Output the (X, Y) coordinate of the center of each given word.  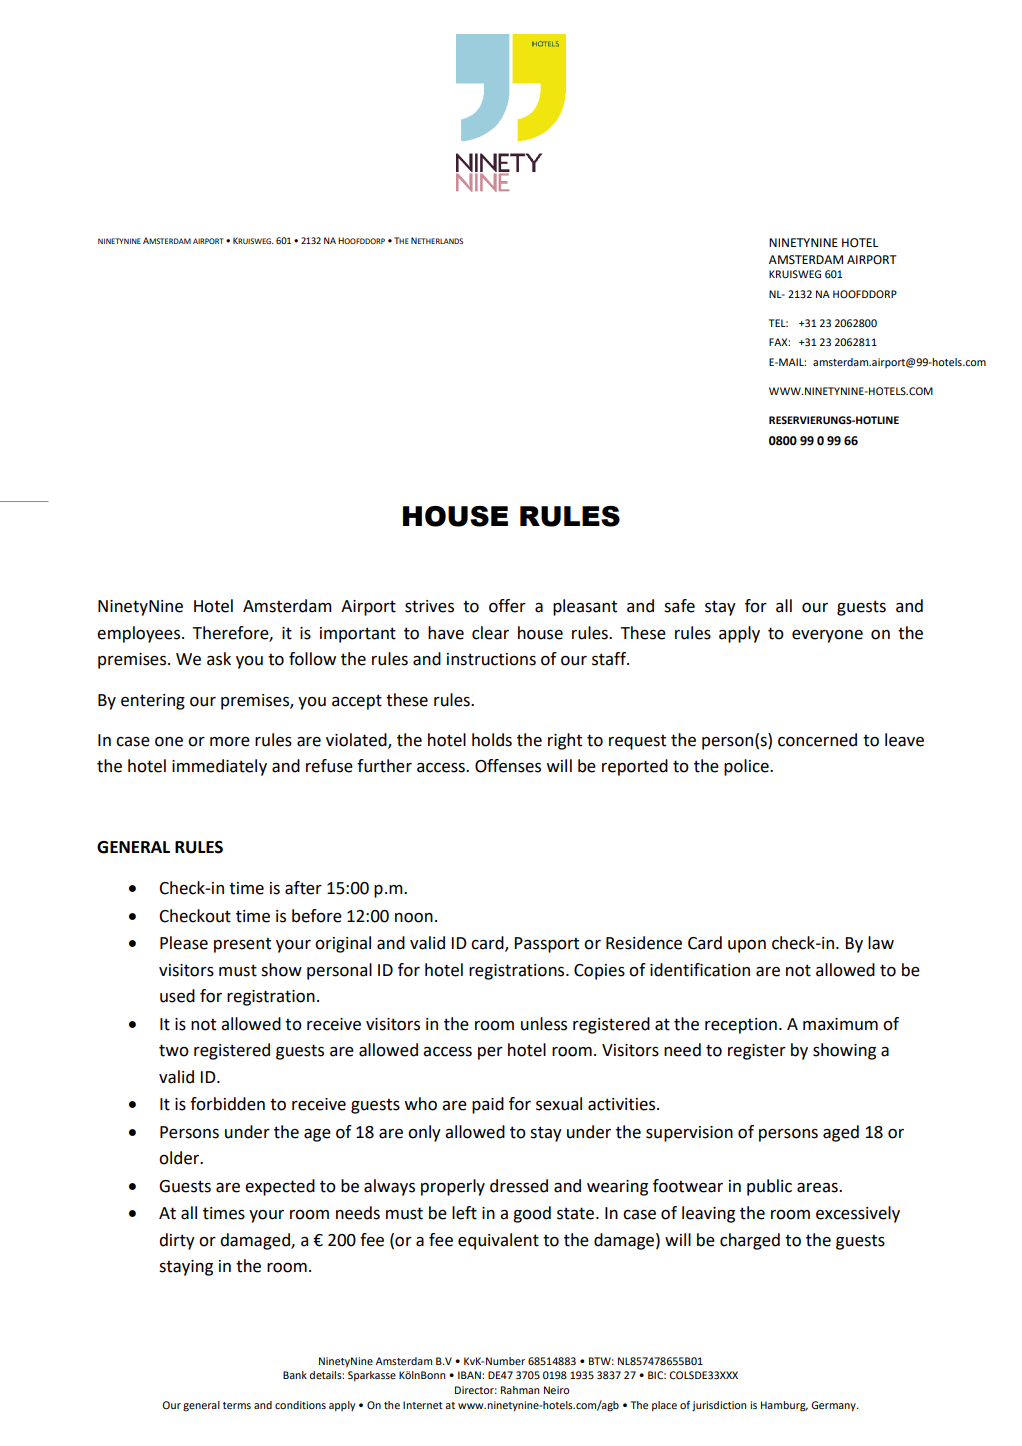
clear (490, 633)
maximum (840, 1024)
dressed (519, 1186)
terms (237, 1405)
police (747, 767)
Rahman (520, 1390)
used (177, 996)
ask (219, 659)
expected (280, 1187)
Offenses (508, 766)
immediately (219, 767)
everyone (827, 636)
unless (544, 1024)
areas (818, 1188)
